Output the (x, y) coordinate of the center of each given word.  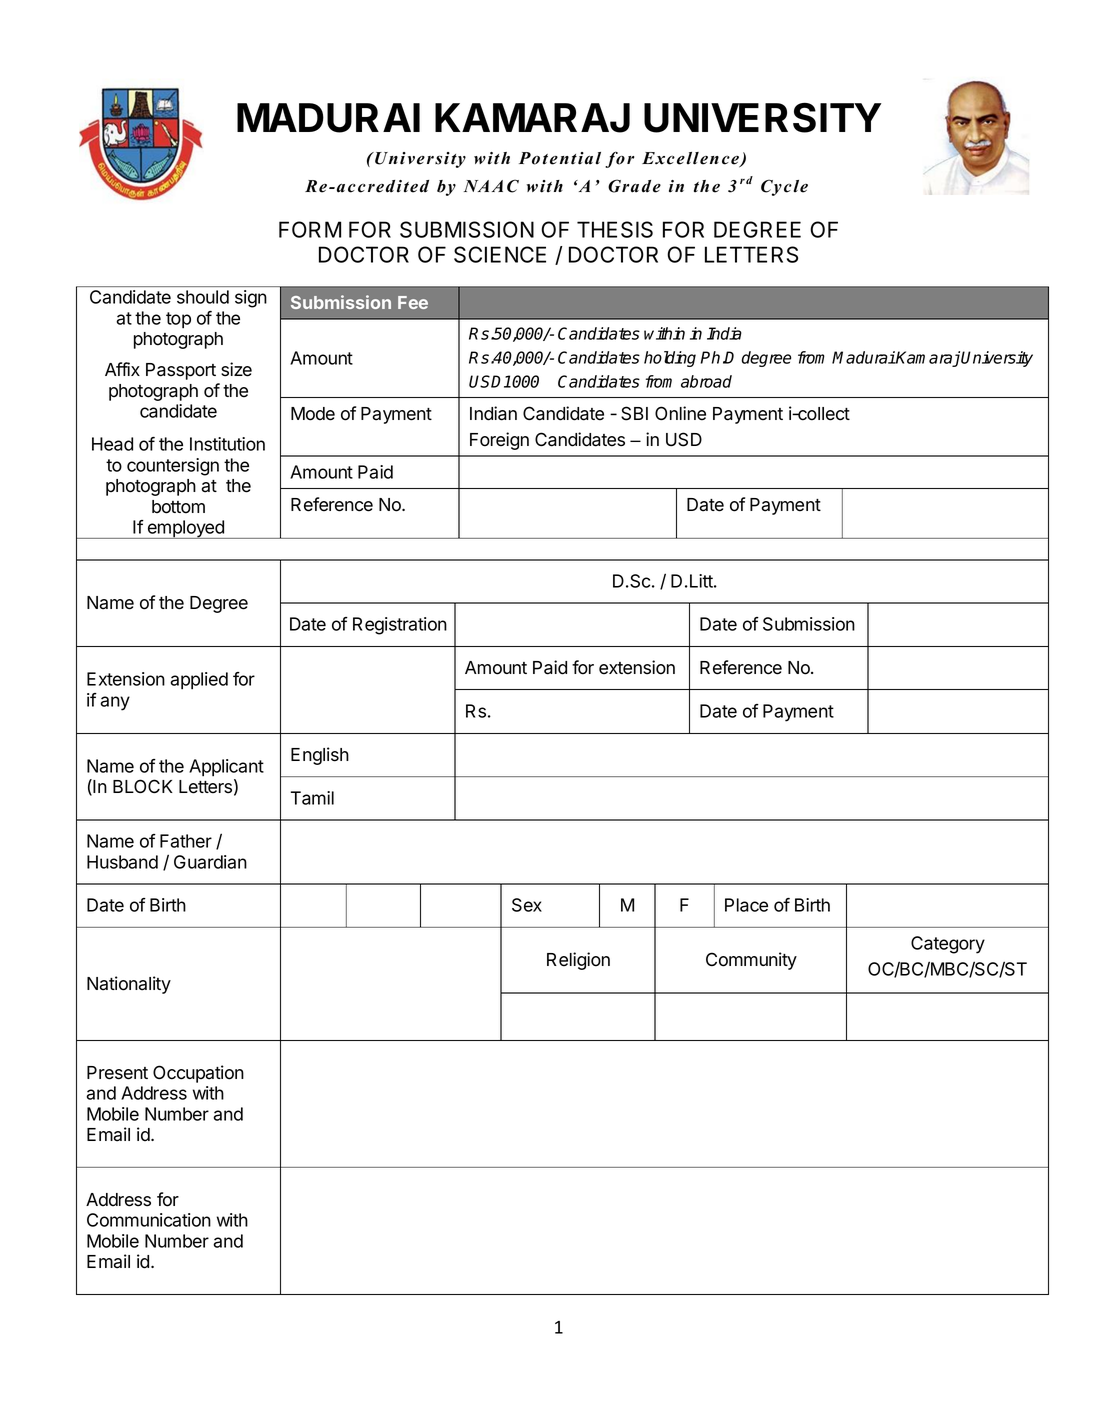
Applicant (226, 768)
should (203, 297)
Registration (400, 626)
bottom (178, 507)
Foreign (499, 441)
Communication (149, 1220)
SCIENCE (500, 254)
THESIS (615, 229)
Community (751, 961)
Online (680, 413)
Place (746, 905)
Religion (578, 961)
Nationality (129, 985)
